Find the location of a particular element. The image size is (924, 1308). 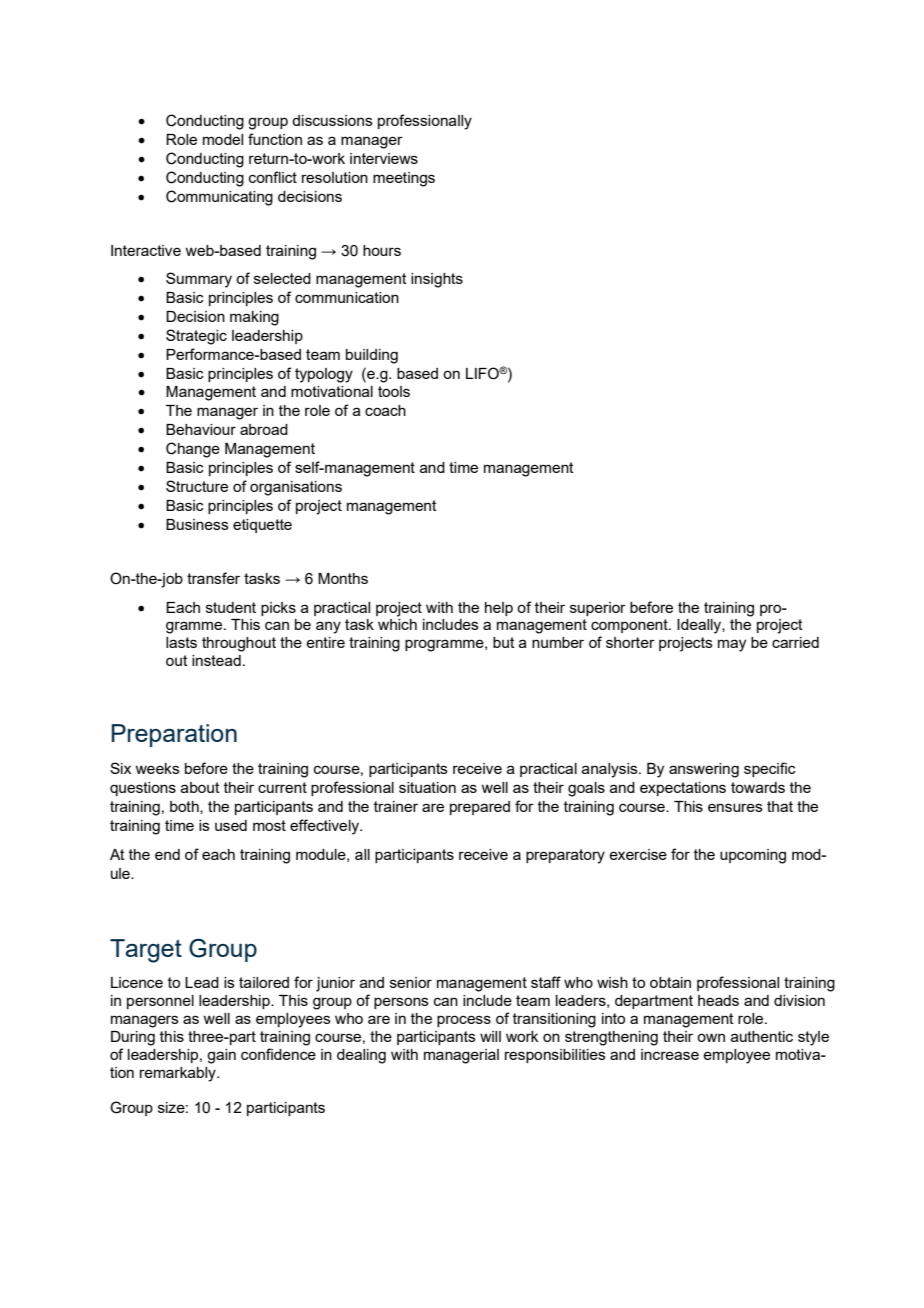

Change is located at coordinates (193, 450).
